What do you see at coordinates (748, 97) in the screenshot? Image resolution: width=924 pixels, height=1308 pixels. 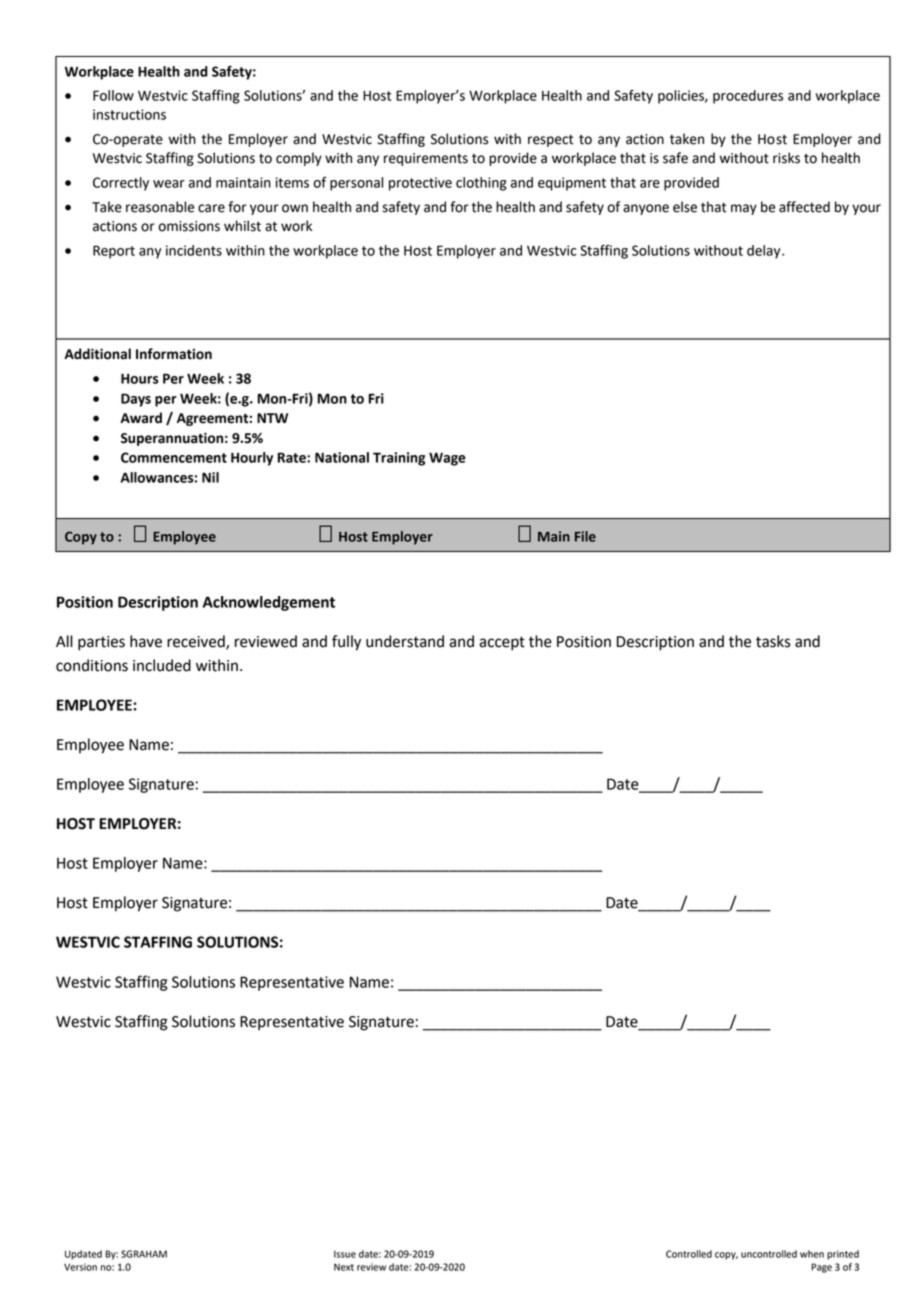 I see `procedures` at bounding box center [748, 97].
